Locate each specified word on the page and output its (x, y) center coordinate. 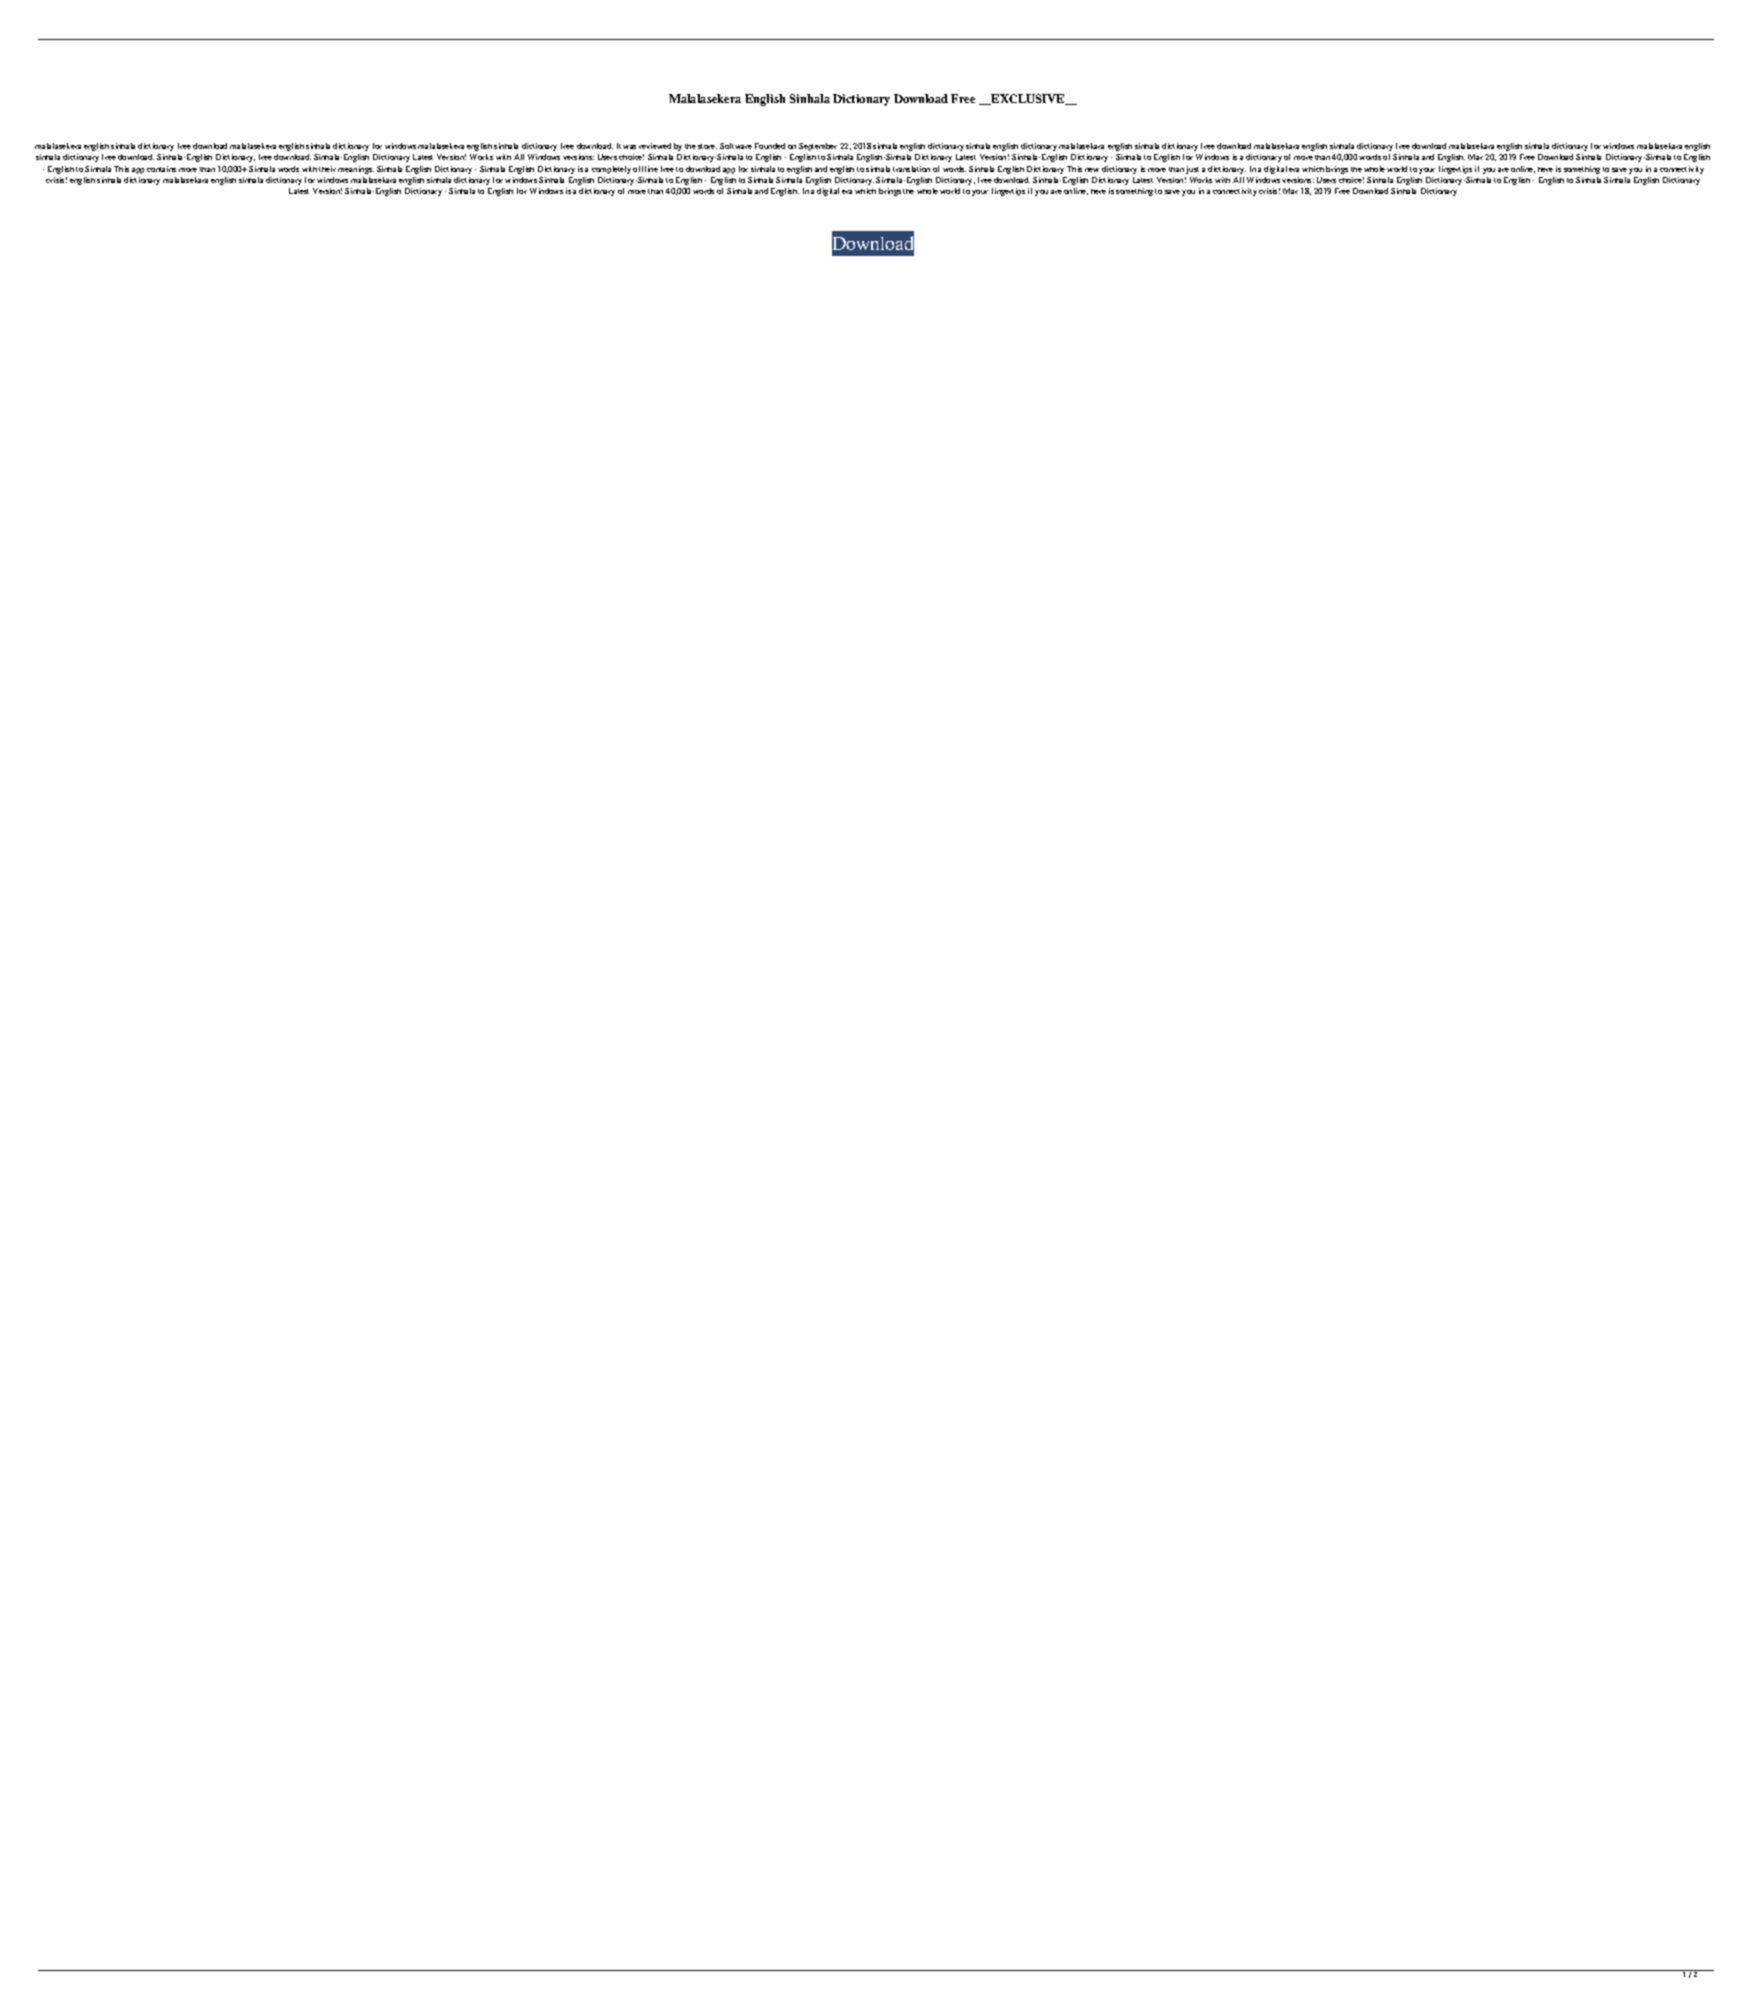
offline (645, 169)
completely (611, 170)
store (707, 146)
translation (911, 169)
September (818, 147)
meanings (356, 170)
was (629, 147)
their (327, 169)
